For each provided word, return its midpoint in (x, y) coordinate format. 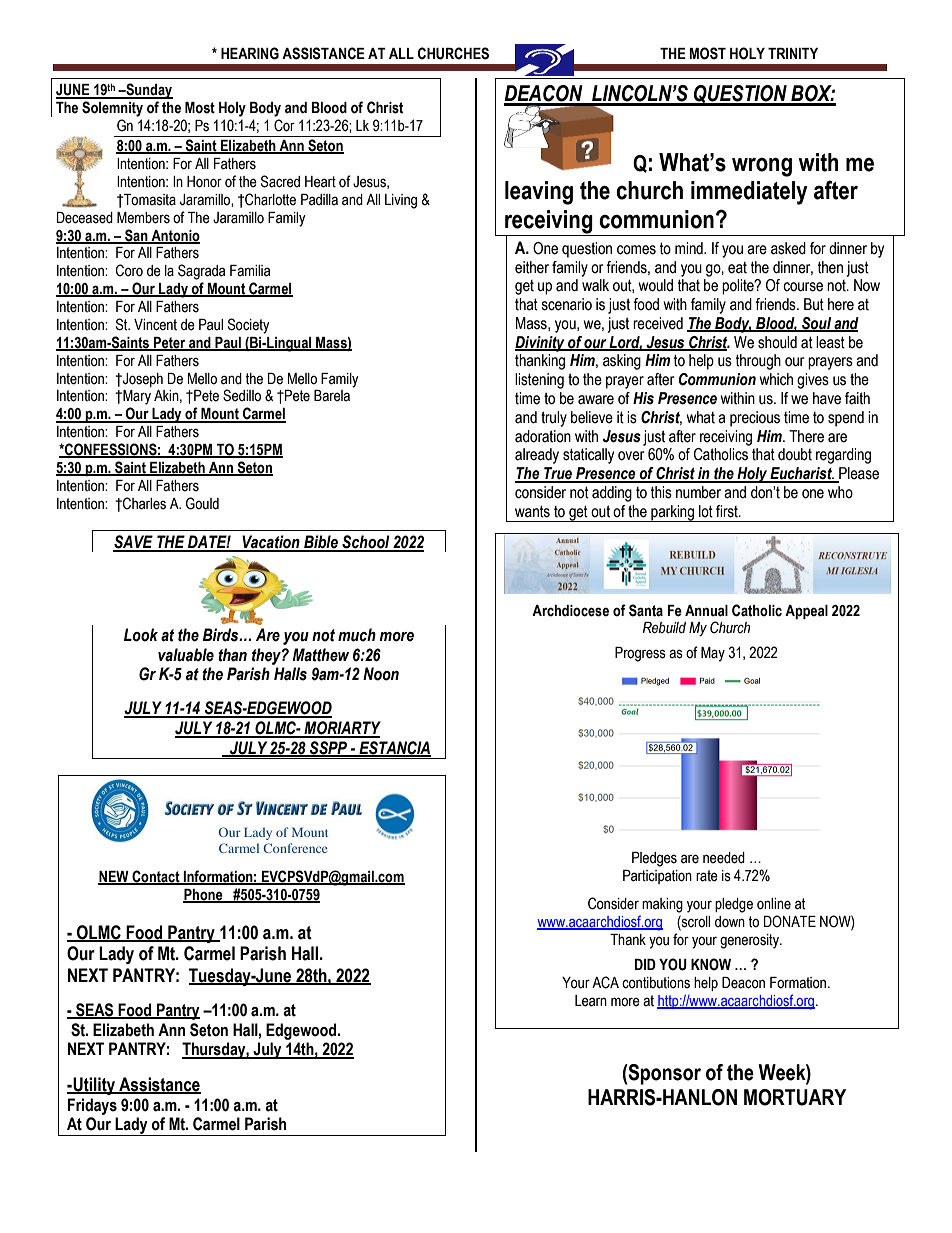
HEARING (250, 53)
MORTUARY (795, 1097)
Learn (591, 1001)
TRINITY (793, 53)
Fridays (92, 1106)
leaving (539, 193)
